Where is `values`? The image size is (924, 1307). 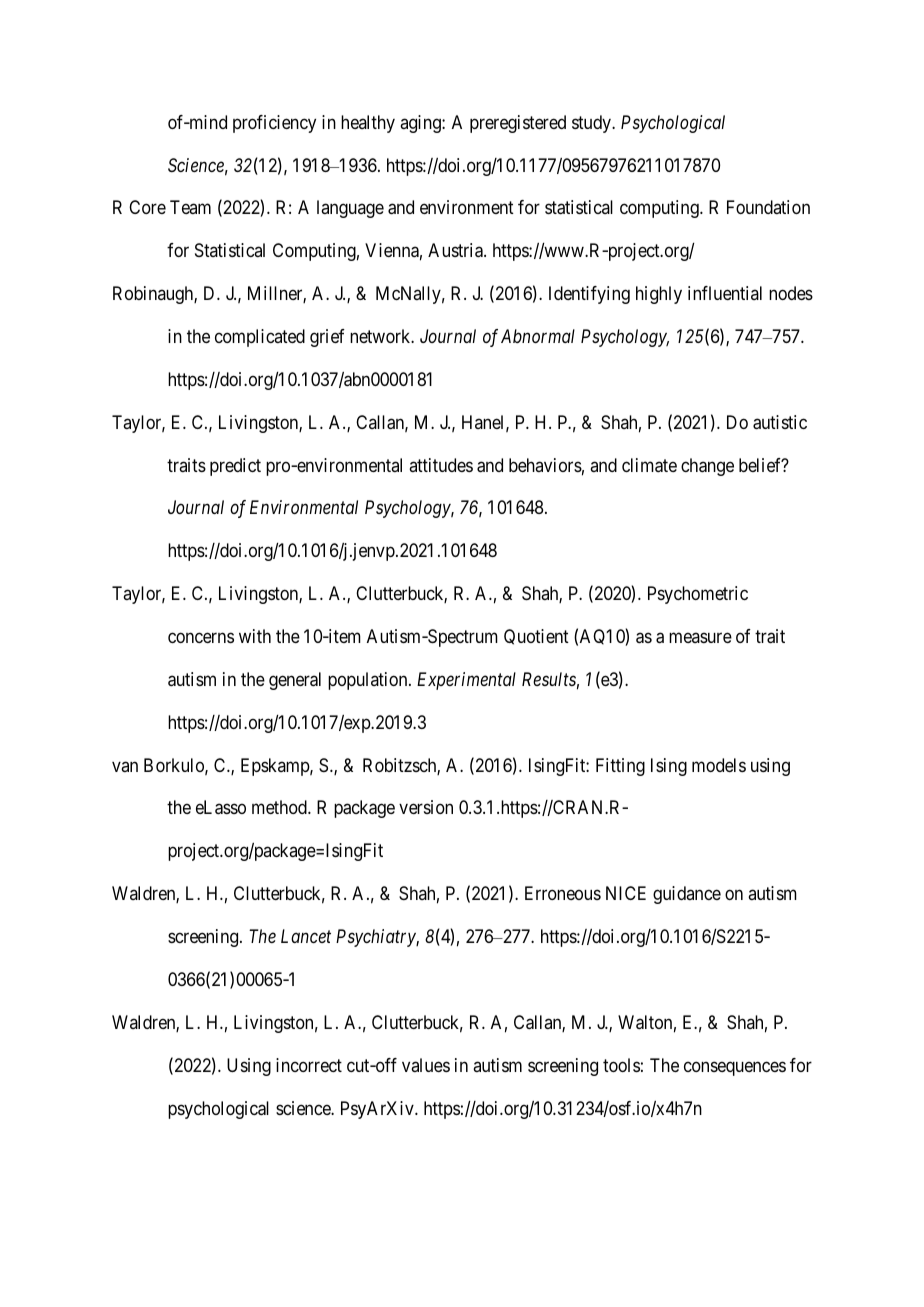 values is located at coordinates (426, 1065).
